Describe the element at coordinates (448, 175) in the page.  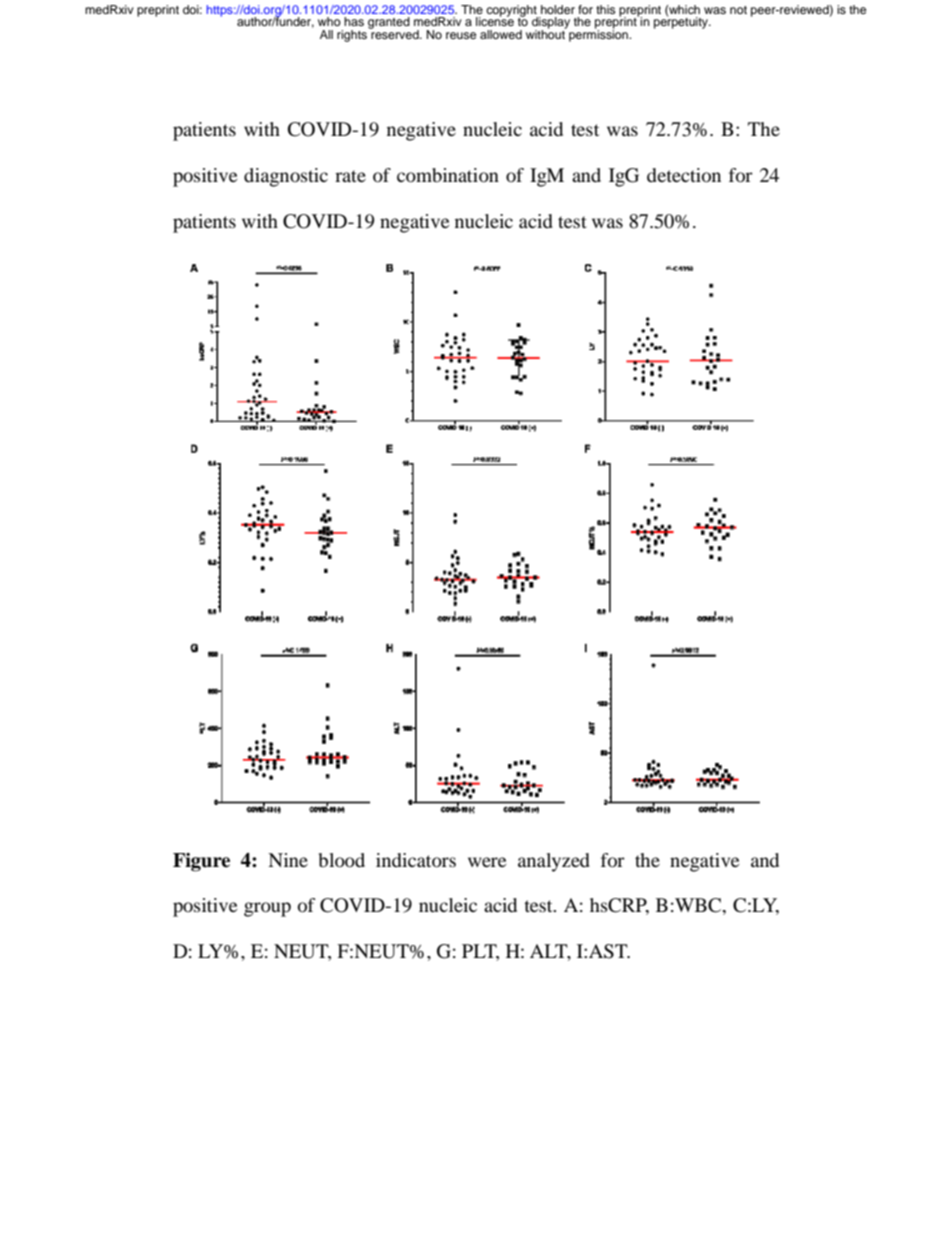
I see `combination` at that location.
